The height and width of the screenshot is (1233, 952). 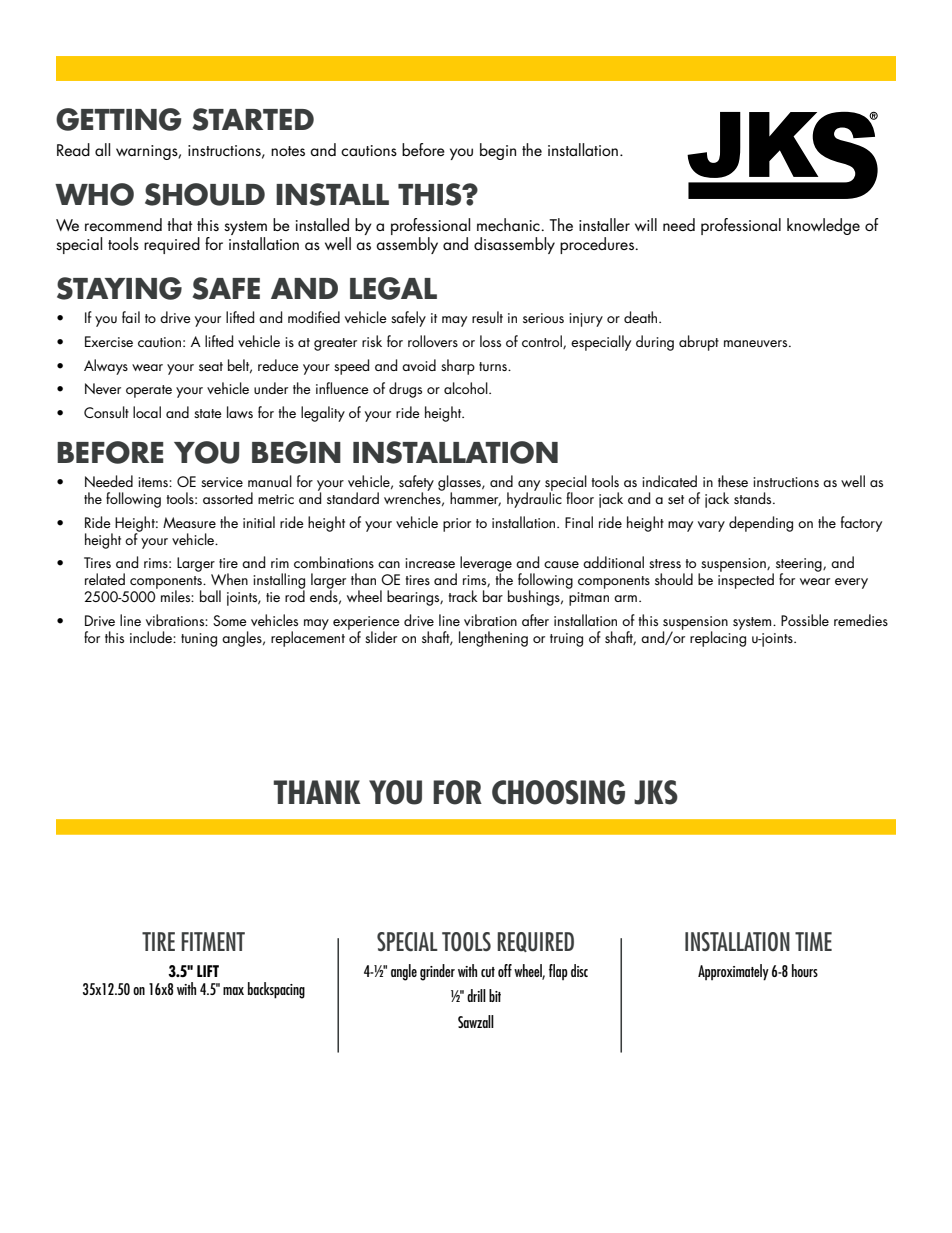 I want to click on tuning, so click(x=199, y=640).
